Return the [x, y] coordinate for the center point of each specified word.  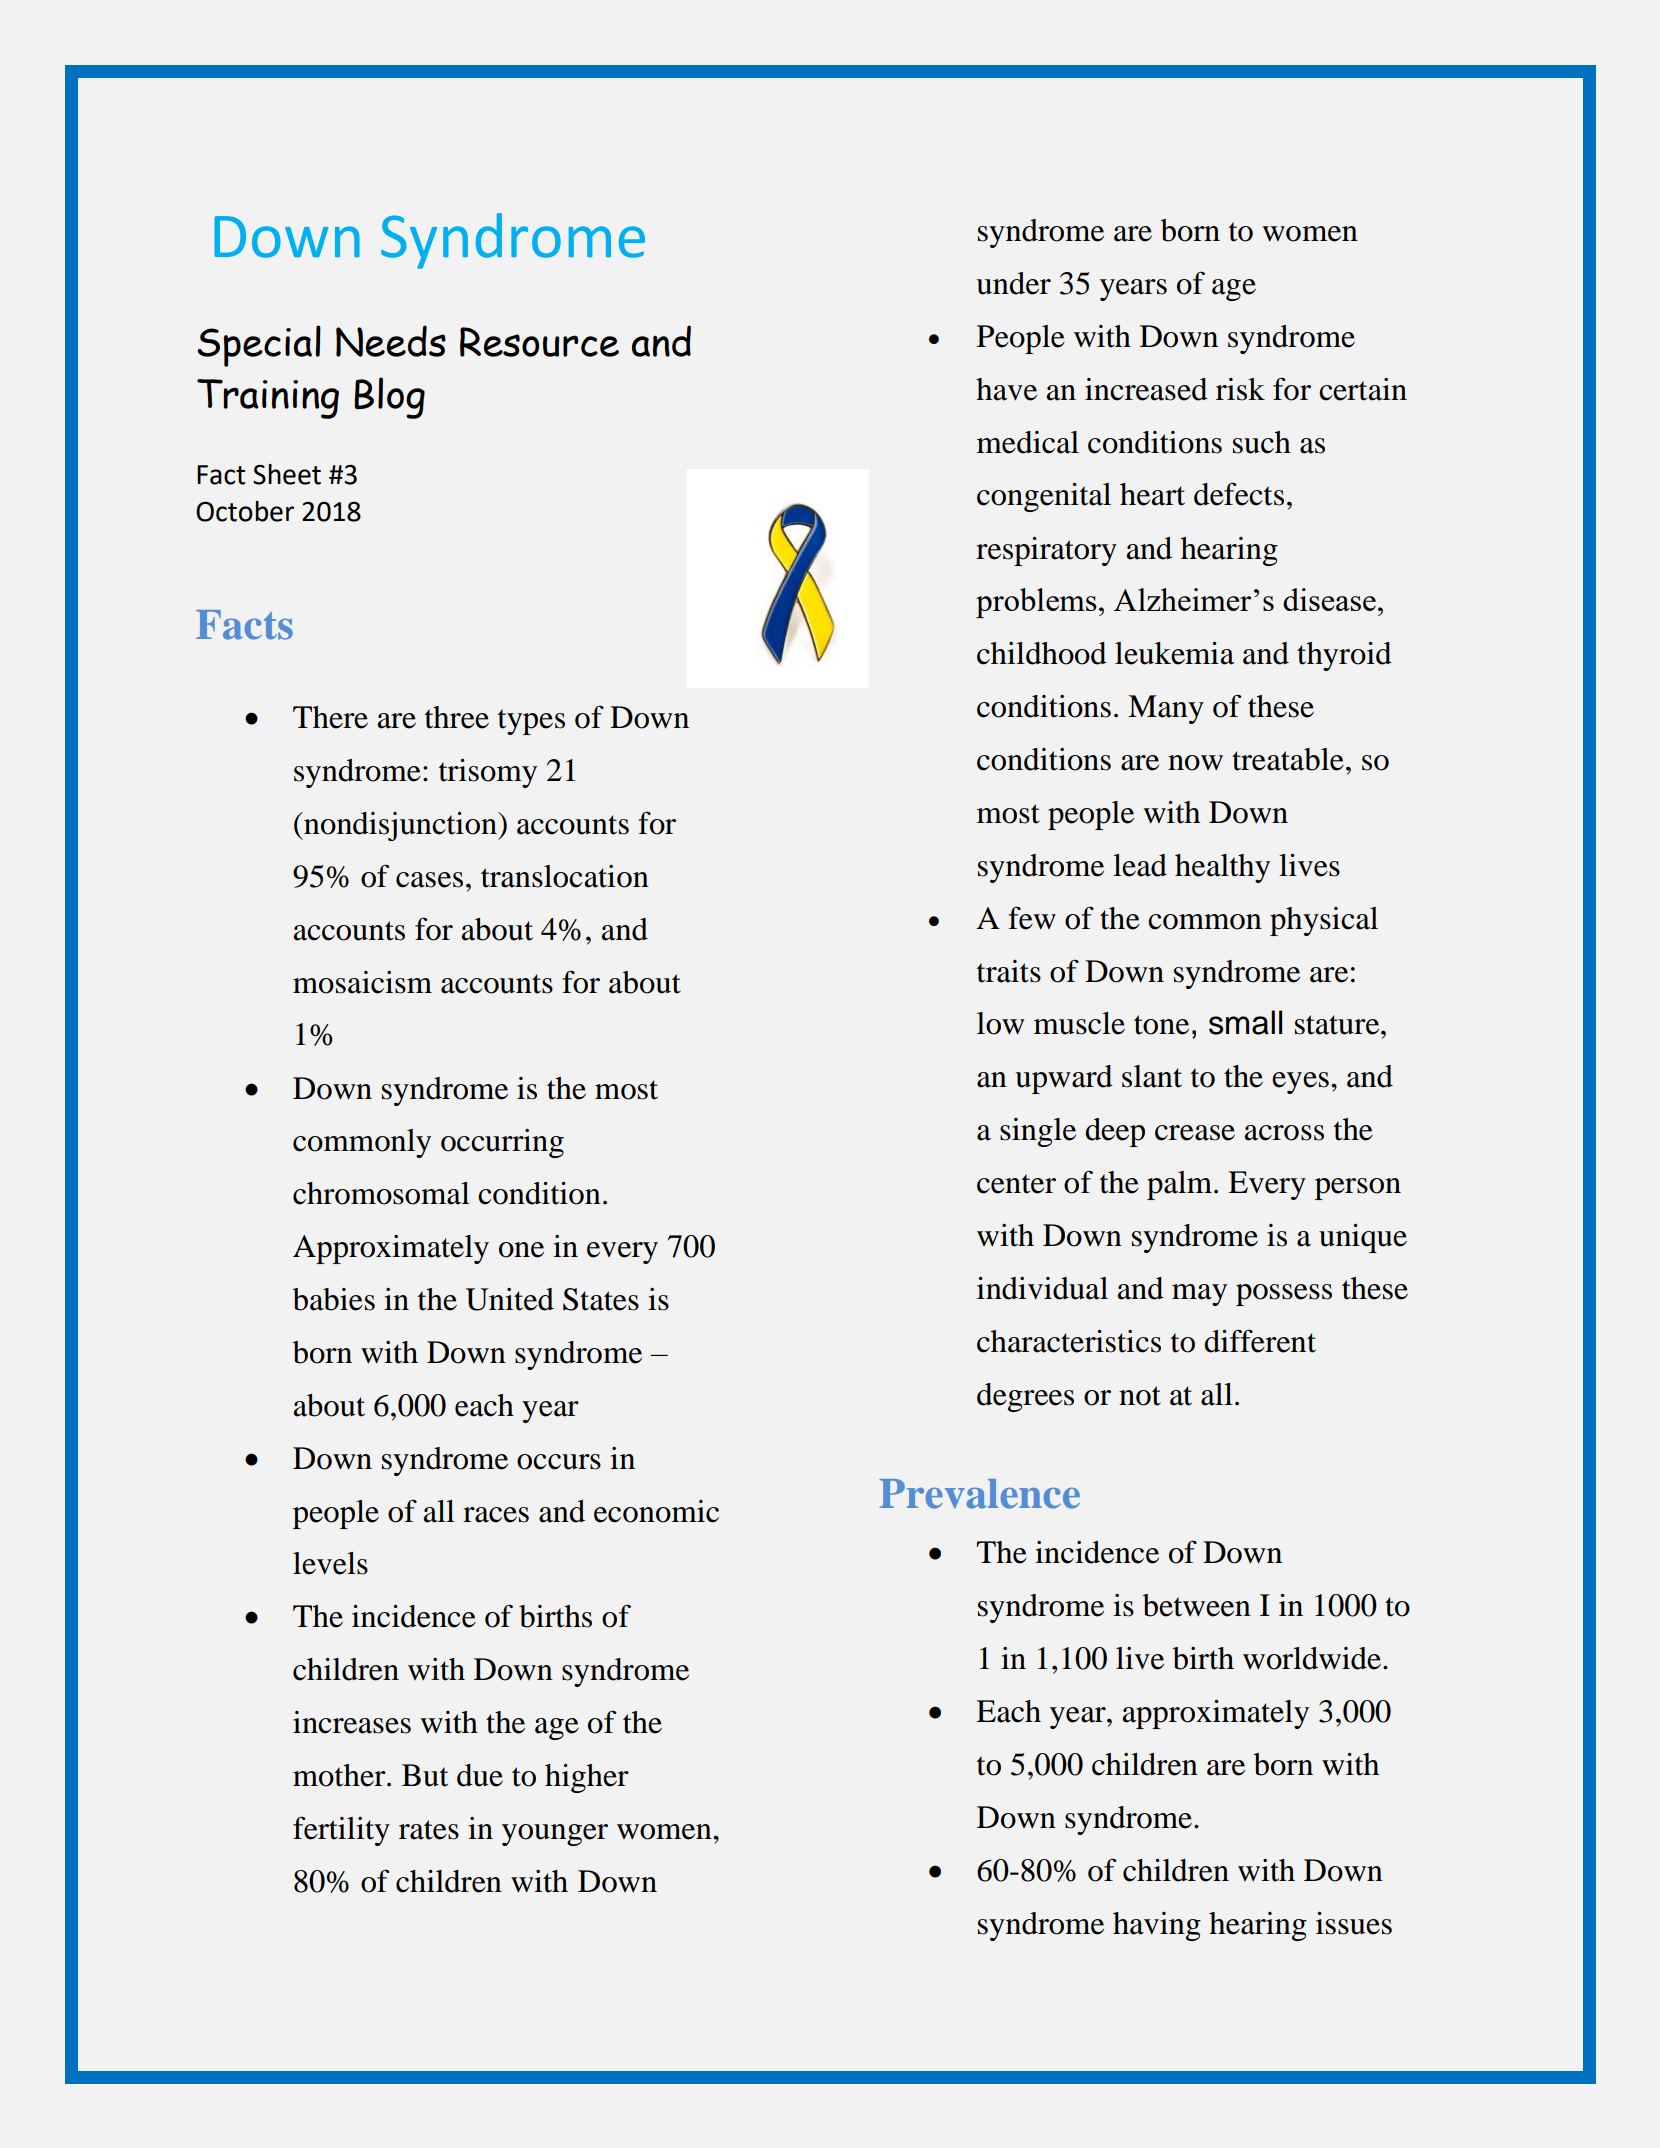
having [1157, 1926]
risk [1240, 389]
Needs [391, 341]
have [1006, 389]
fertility [341, 1831]
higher [587, 1778]
